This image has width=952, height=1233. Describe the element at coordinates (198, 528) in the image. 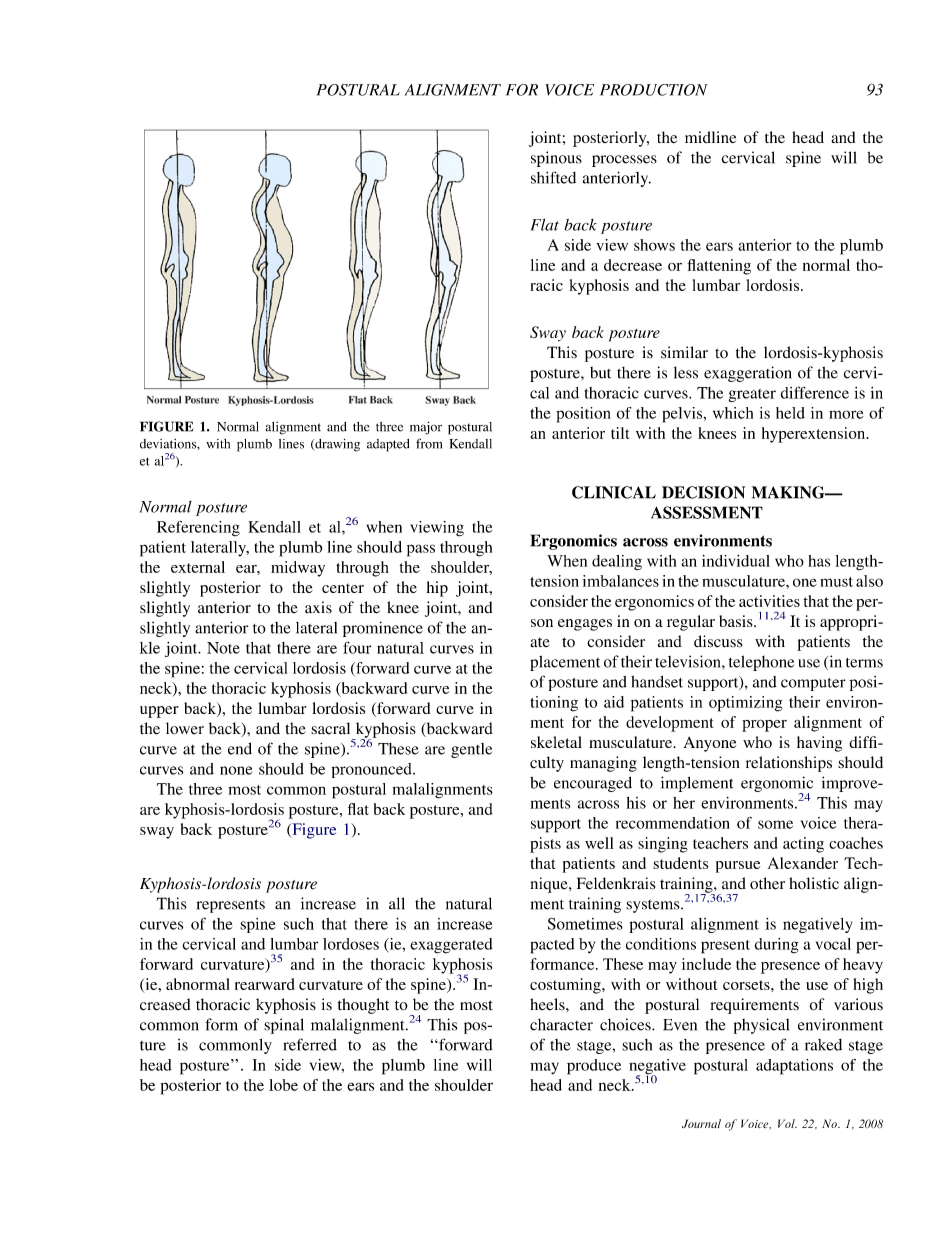

I see `Referencing` at that location.
